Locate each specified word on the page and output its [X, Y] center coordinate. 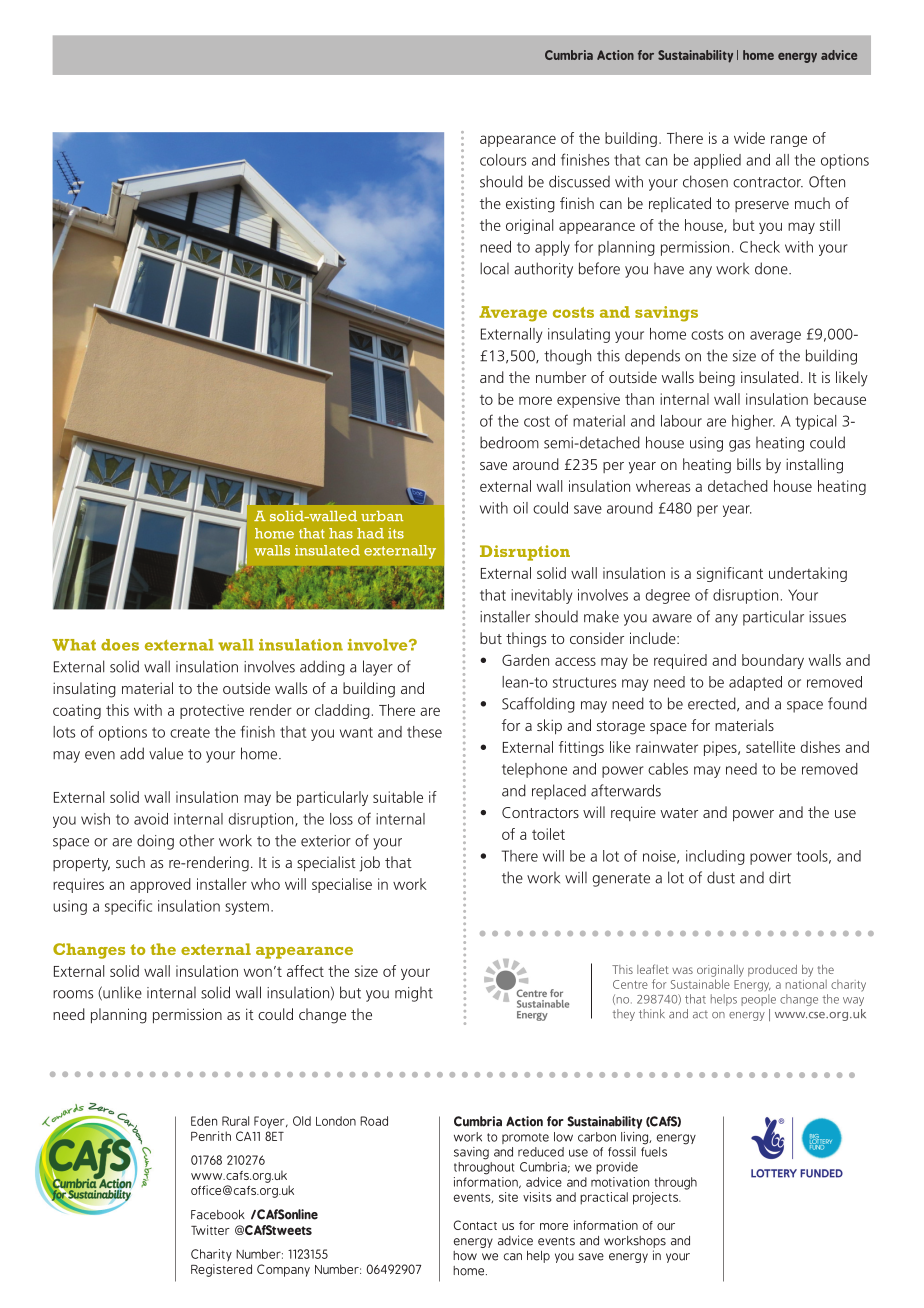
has [341, 533]
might [414, 994]
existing [530, 205]
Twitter [210, 1230]
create [190, 732]
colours [503, 160]
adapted [755, 683]
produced [772, 971]
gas [739, 446]
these [424, 732]
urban [382, 516]
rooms [73, 994]
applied [717, 161]
